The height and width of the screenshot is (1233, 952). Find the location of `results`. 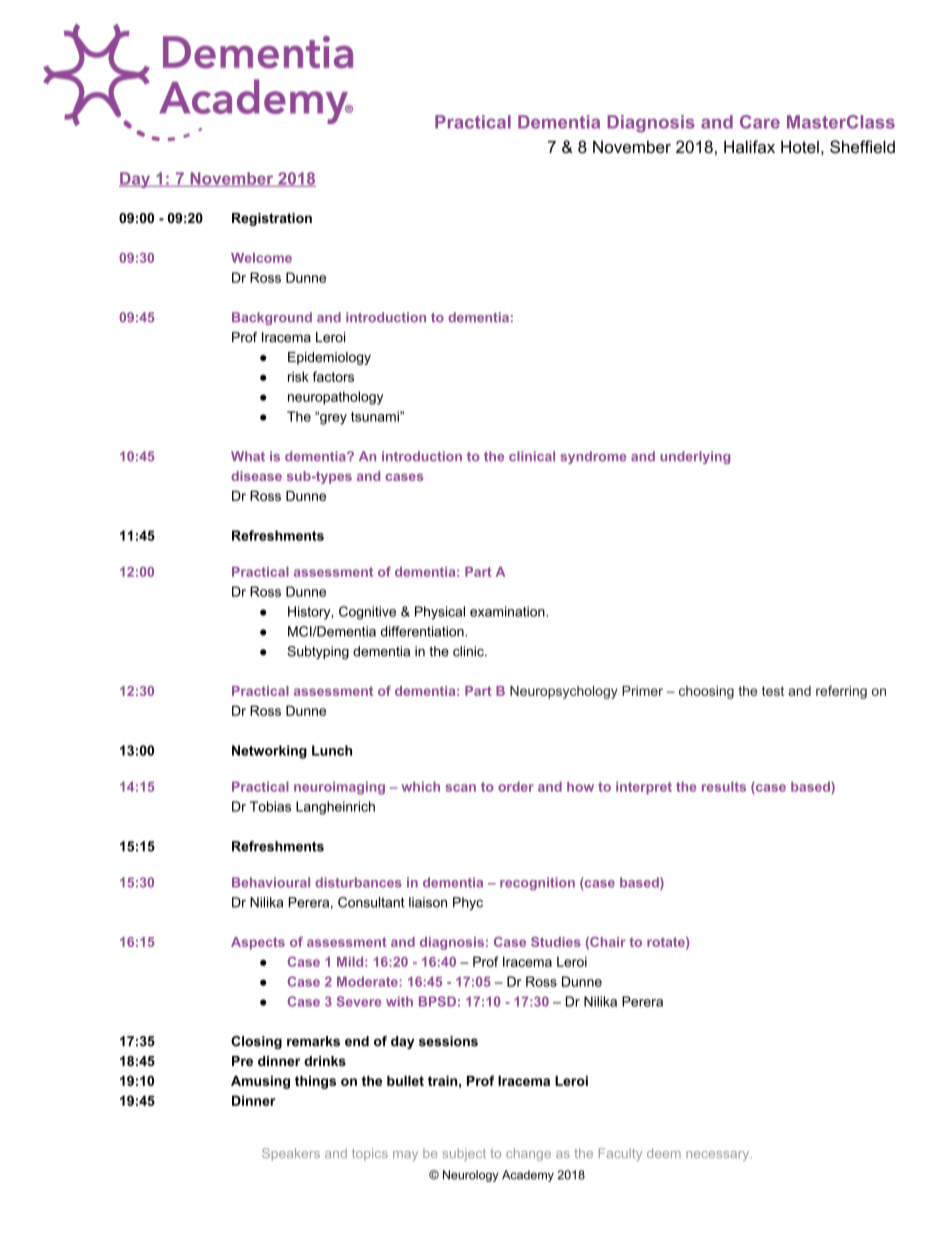

results is located at coordinates (724, 786).
